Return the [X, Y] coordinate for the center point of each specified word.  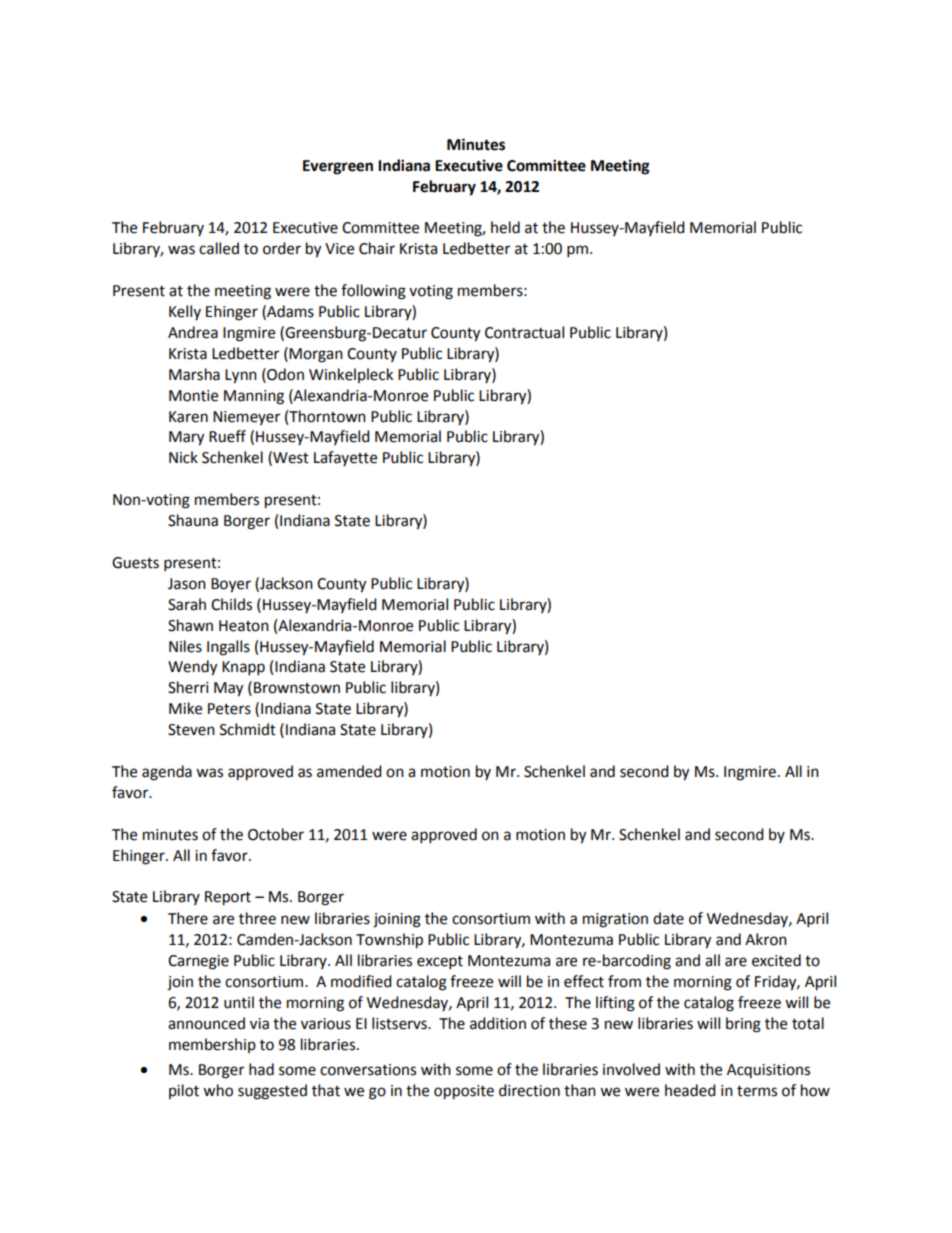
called [219, 248]
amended [349, 771]
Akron [766, 939]
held [505, 227]
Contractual [524, 332]
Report [228, 898]
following [373, 292]
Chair [377, 248]
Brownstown [297, 688]
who [218, 1090]
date [668, 918]
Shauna [193, 520]
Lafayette [345, 458]
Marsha [194, 374]
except [440, 963]
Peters [229, 709]
